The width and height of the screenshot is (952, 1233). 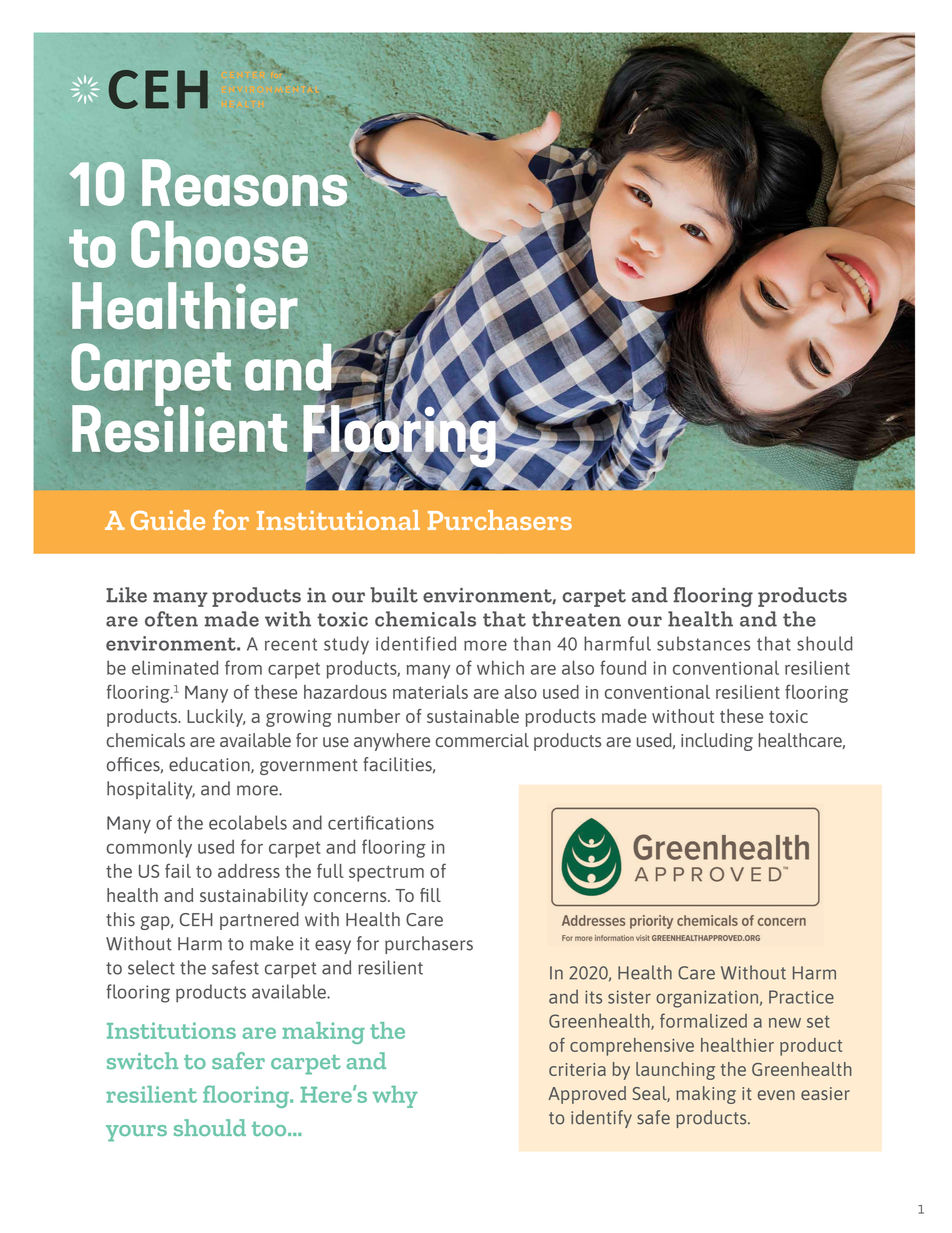 What do you see at coordinates (270, 1129) in the screenshot?
I see `too` at bounding box center [270, 1129].
